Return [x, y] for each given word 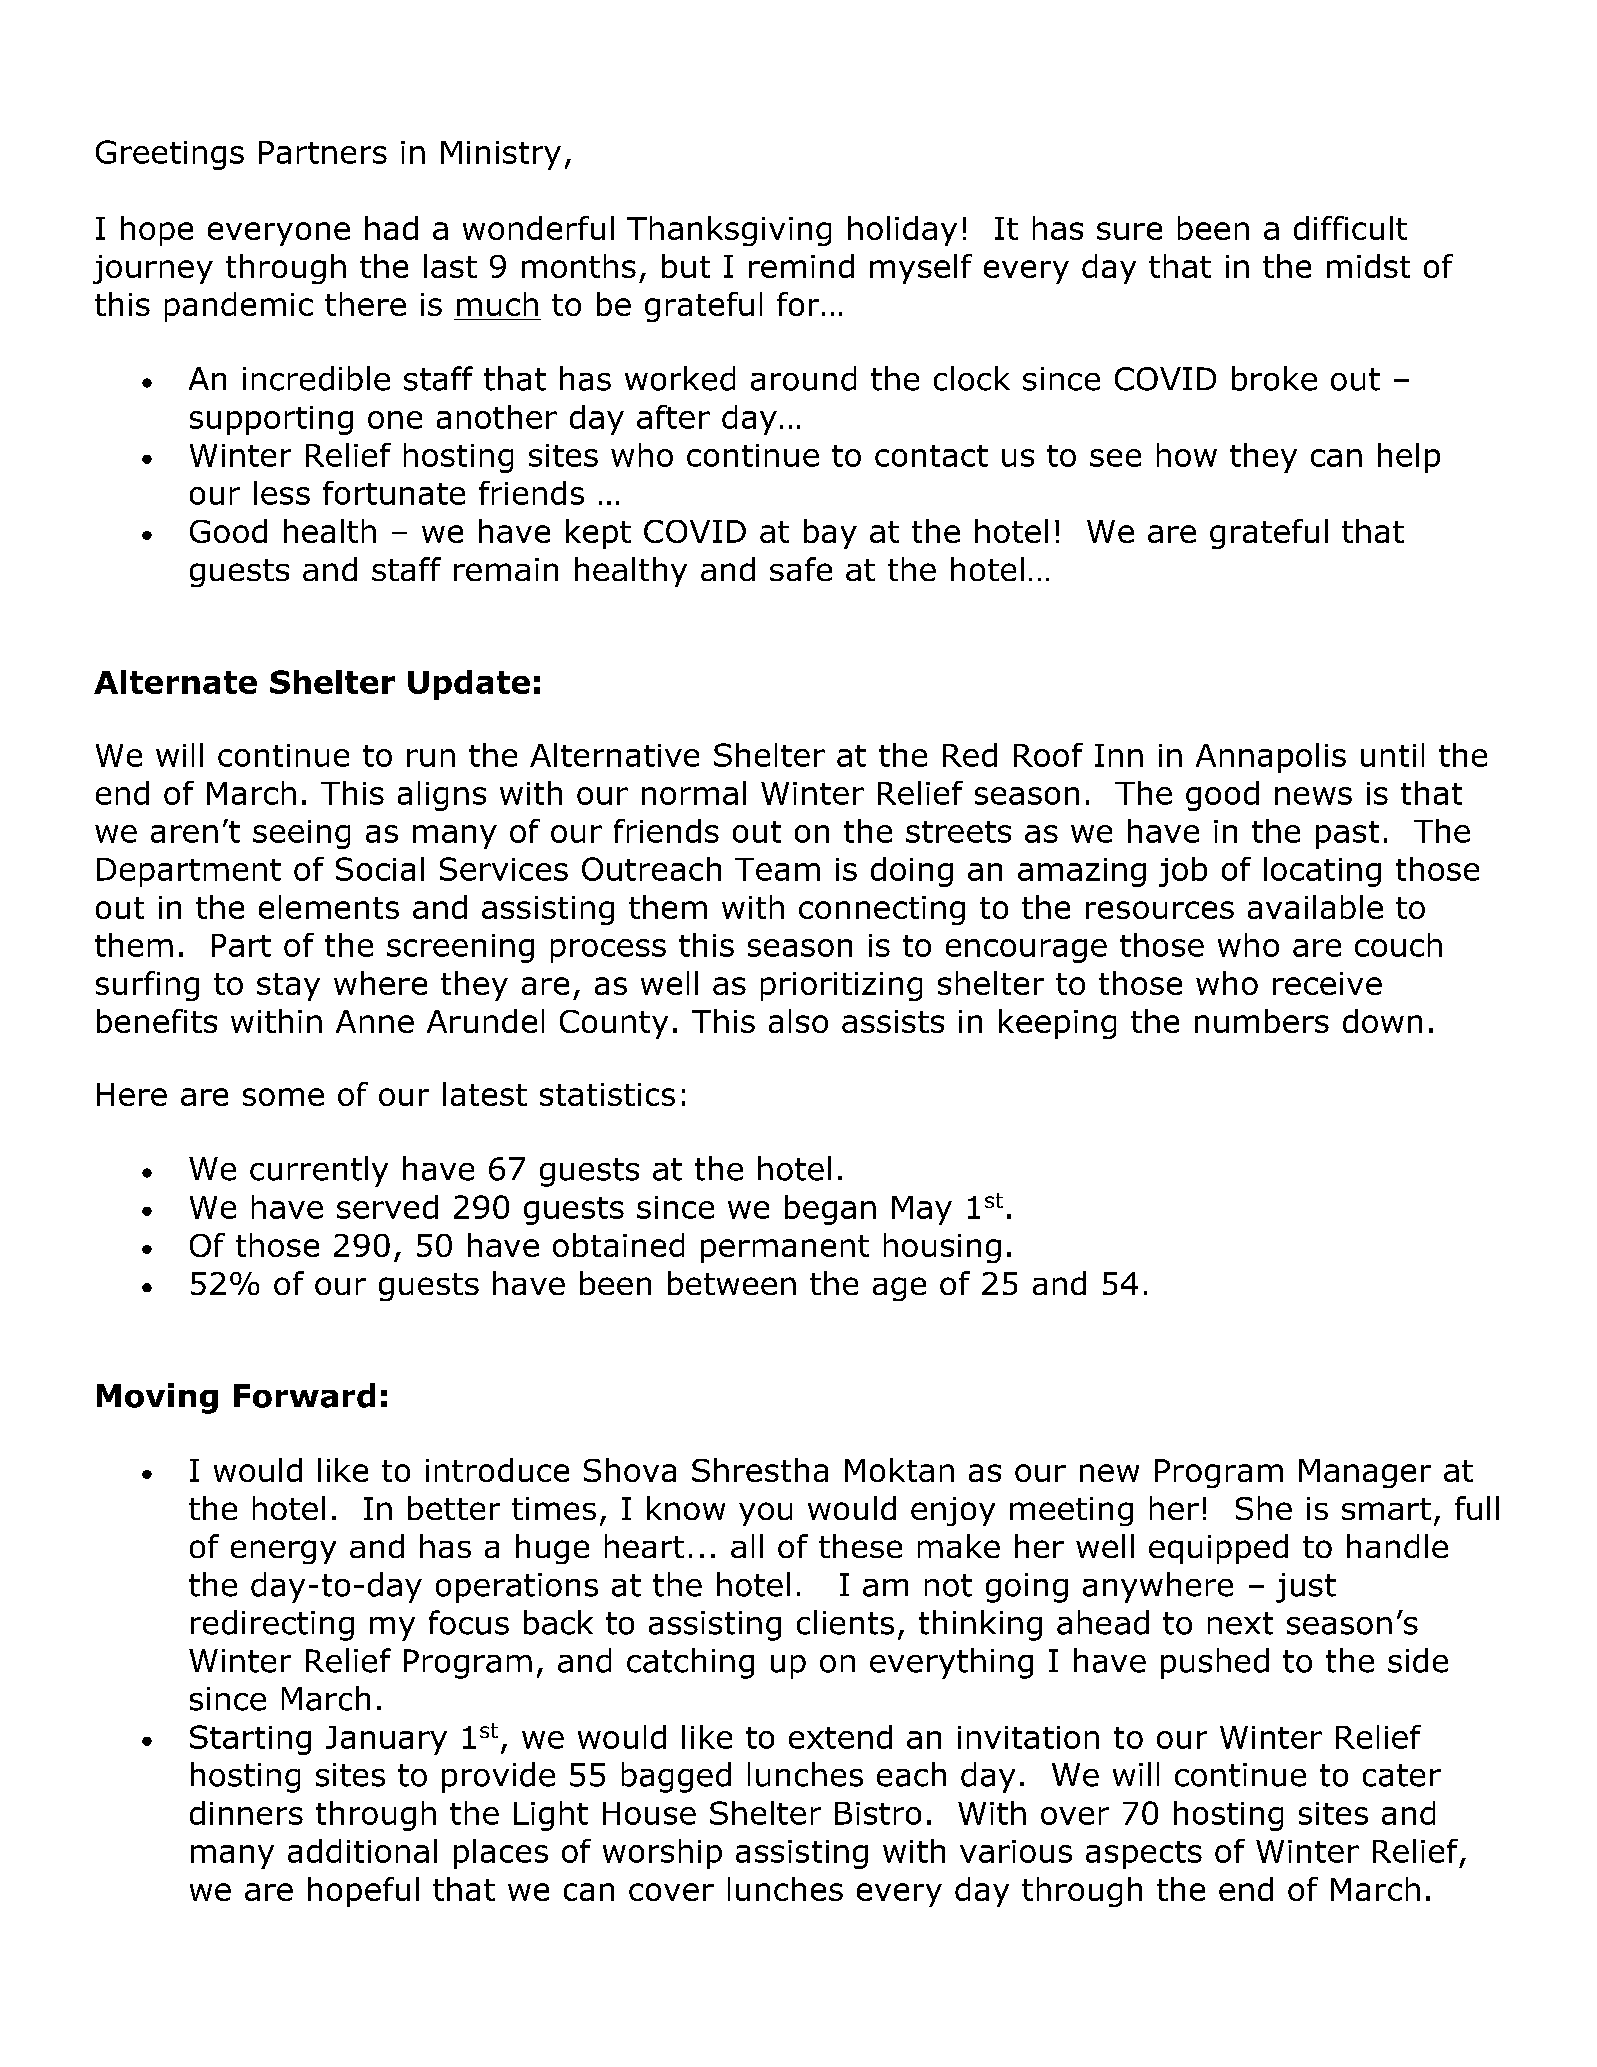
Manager [1365, 1473]
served [387, 1207]
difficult [1350, 228]
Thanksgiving [729, 231]
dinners [246, 1813]
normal [694, 793]
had [391, 228]
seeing [301, 834]
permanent [785, 1249]
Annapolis [1271, 758]
